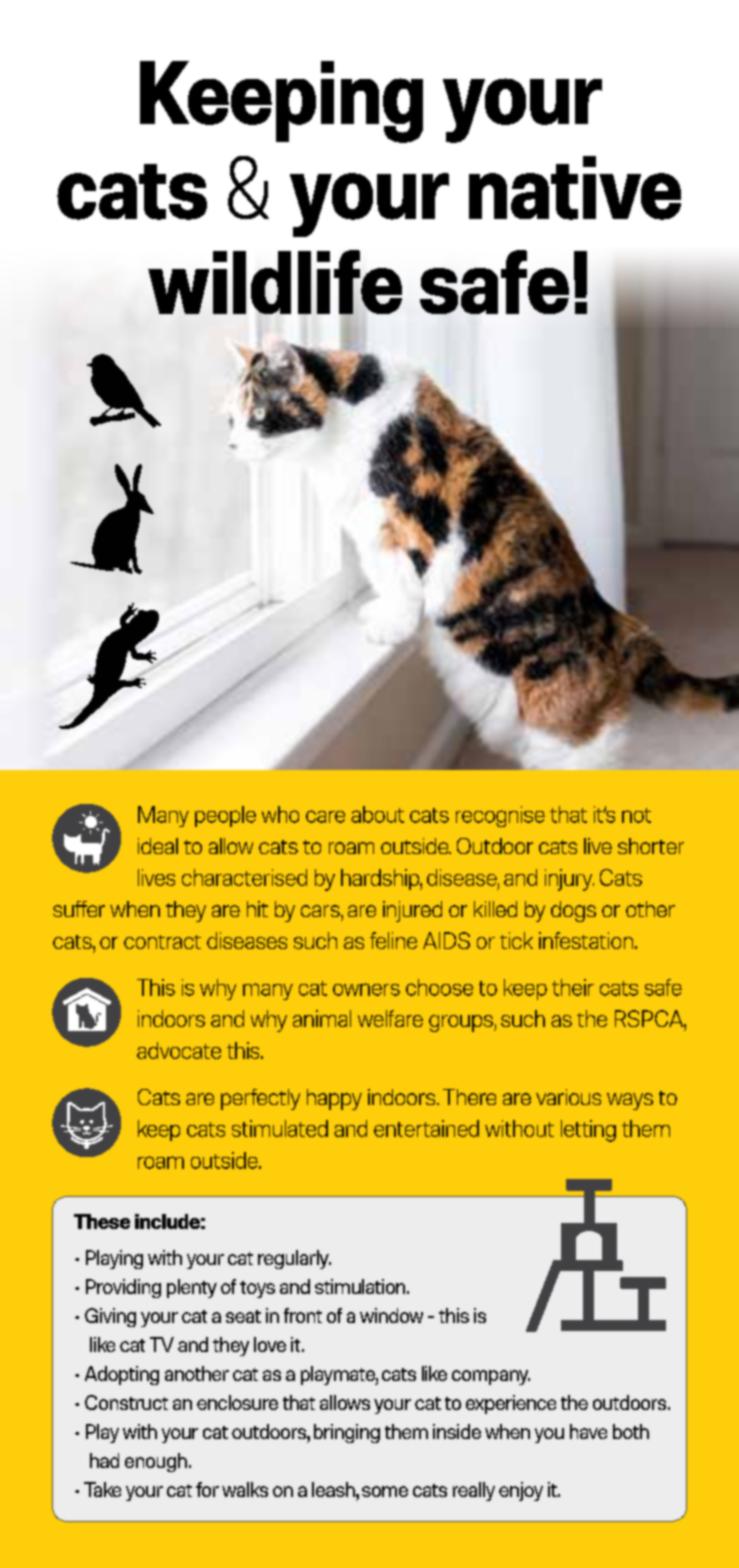  Describe the element at coordinates (158, 846) in the document. I see `ideal` at that location.
